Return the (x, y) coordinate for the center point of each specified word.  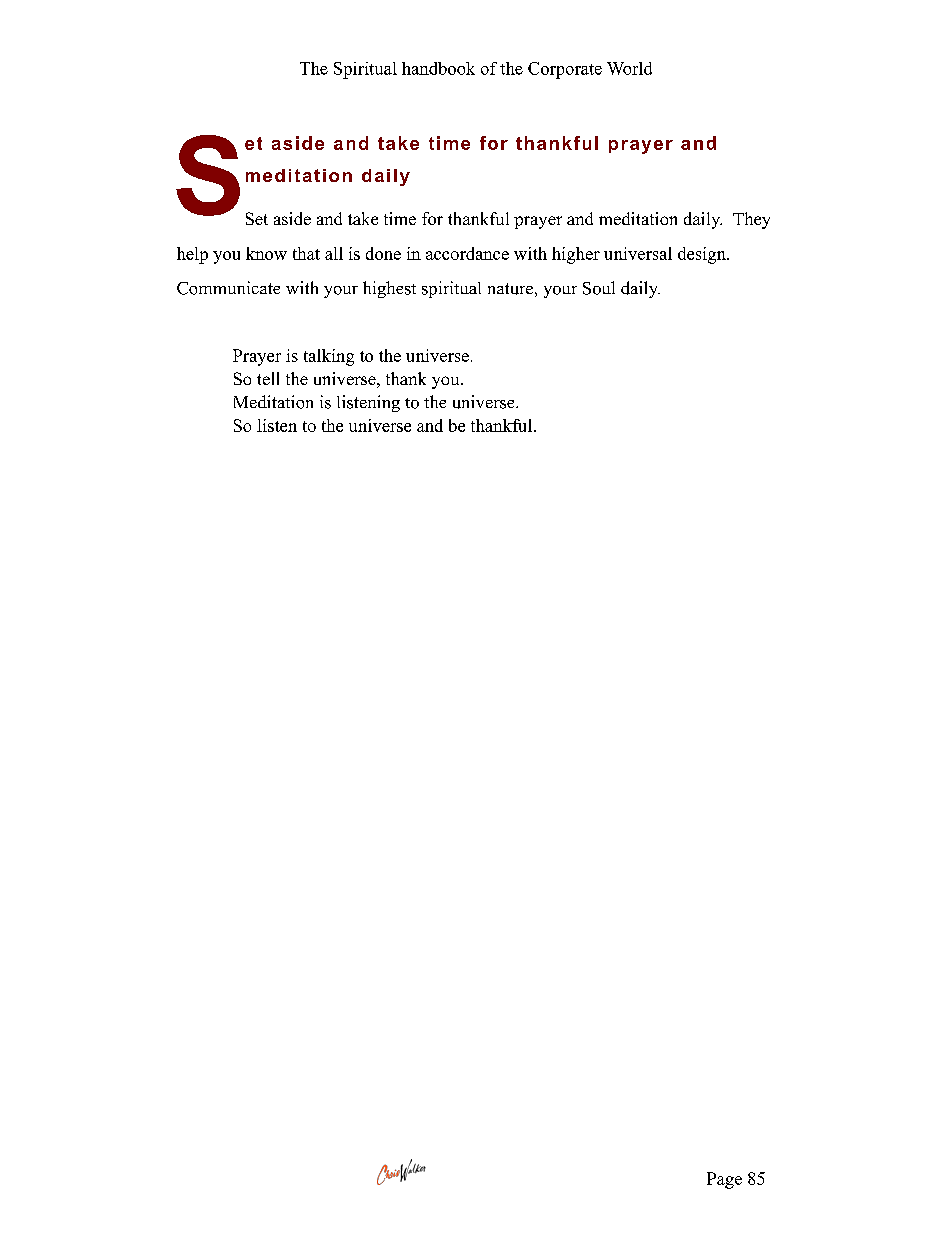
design (703, 255)
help (192, 255)
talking (329, 357)
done (383, 253)
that (306, 253)
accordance (467, 253)
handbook (438, 68)
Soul (599, 288)
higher (576, 255)
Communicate (228, 288)
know (266, 253)
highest (389, 289)
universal (638, 253)
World (629, 68)
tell (268, 378)
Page (724, 1180)
